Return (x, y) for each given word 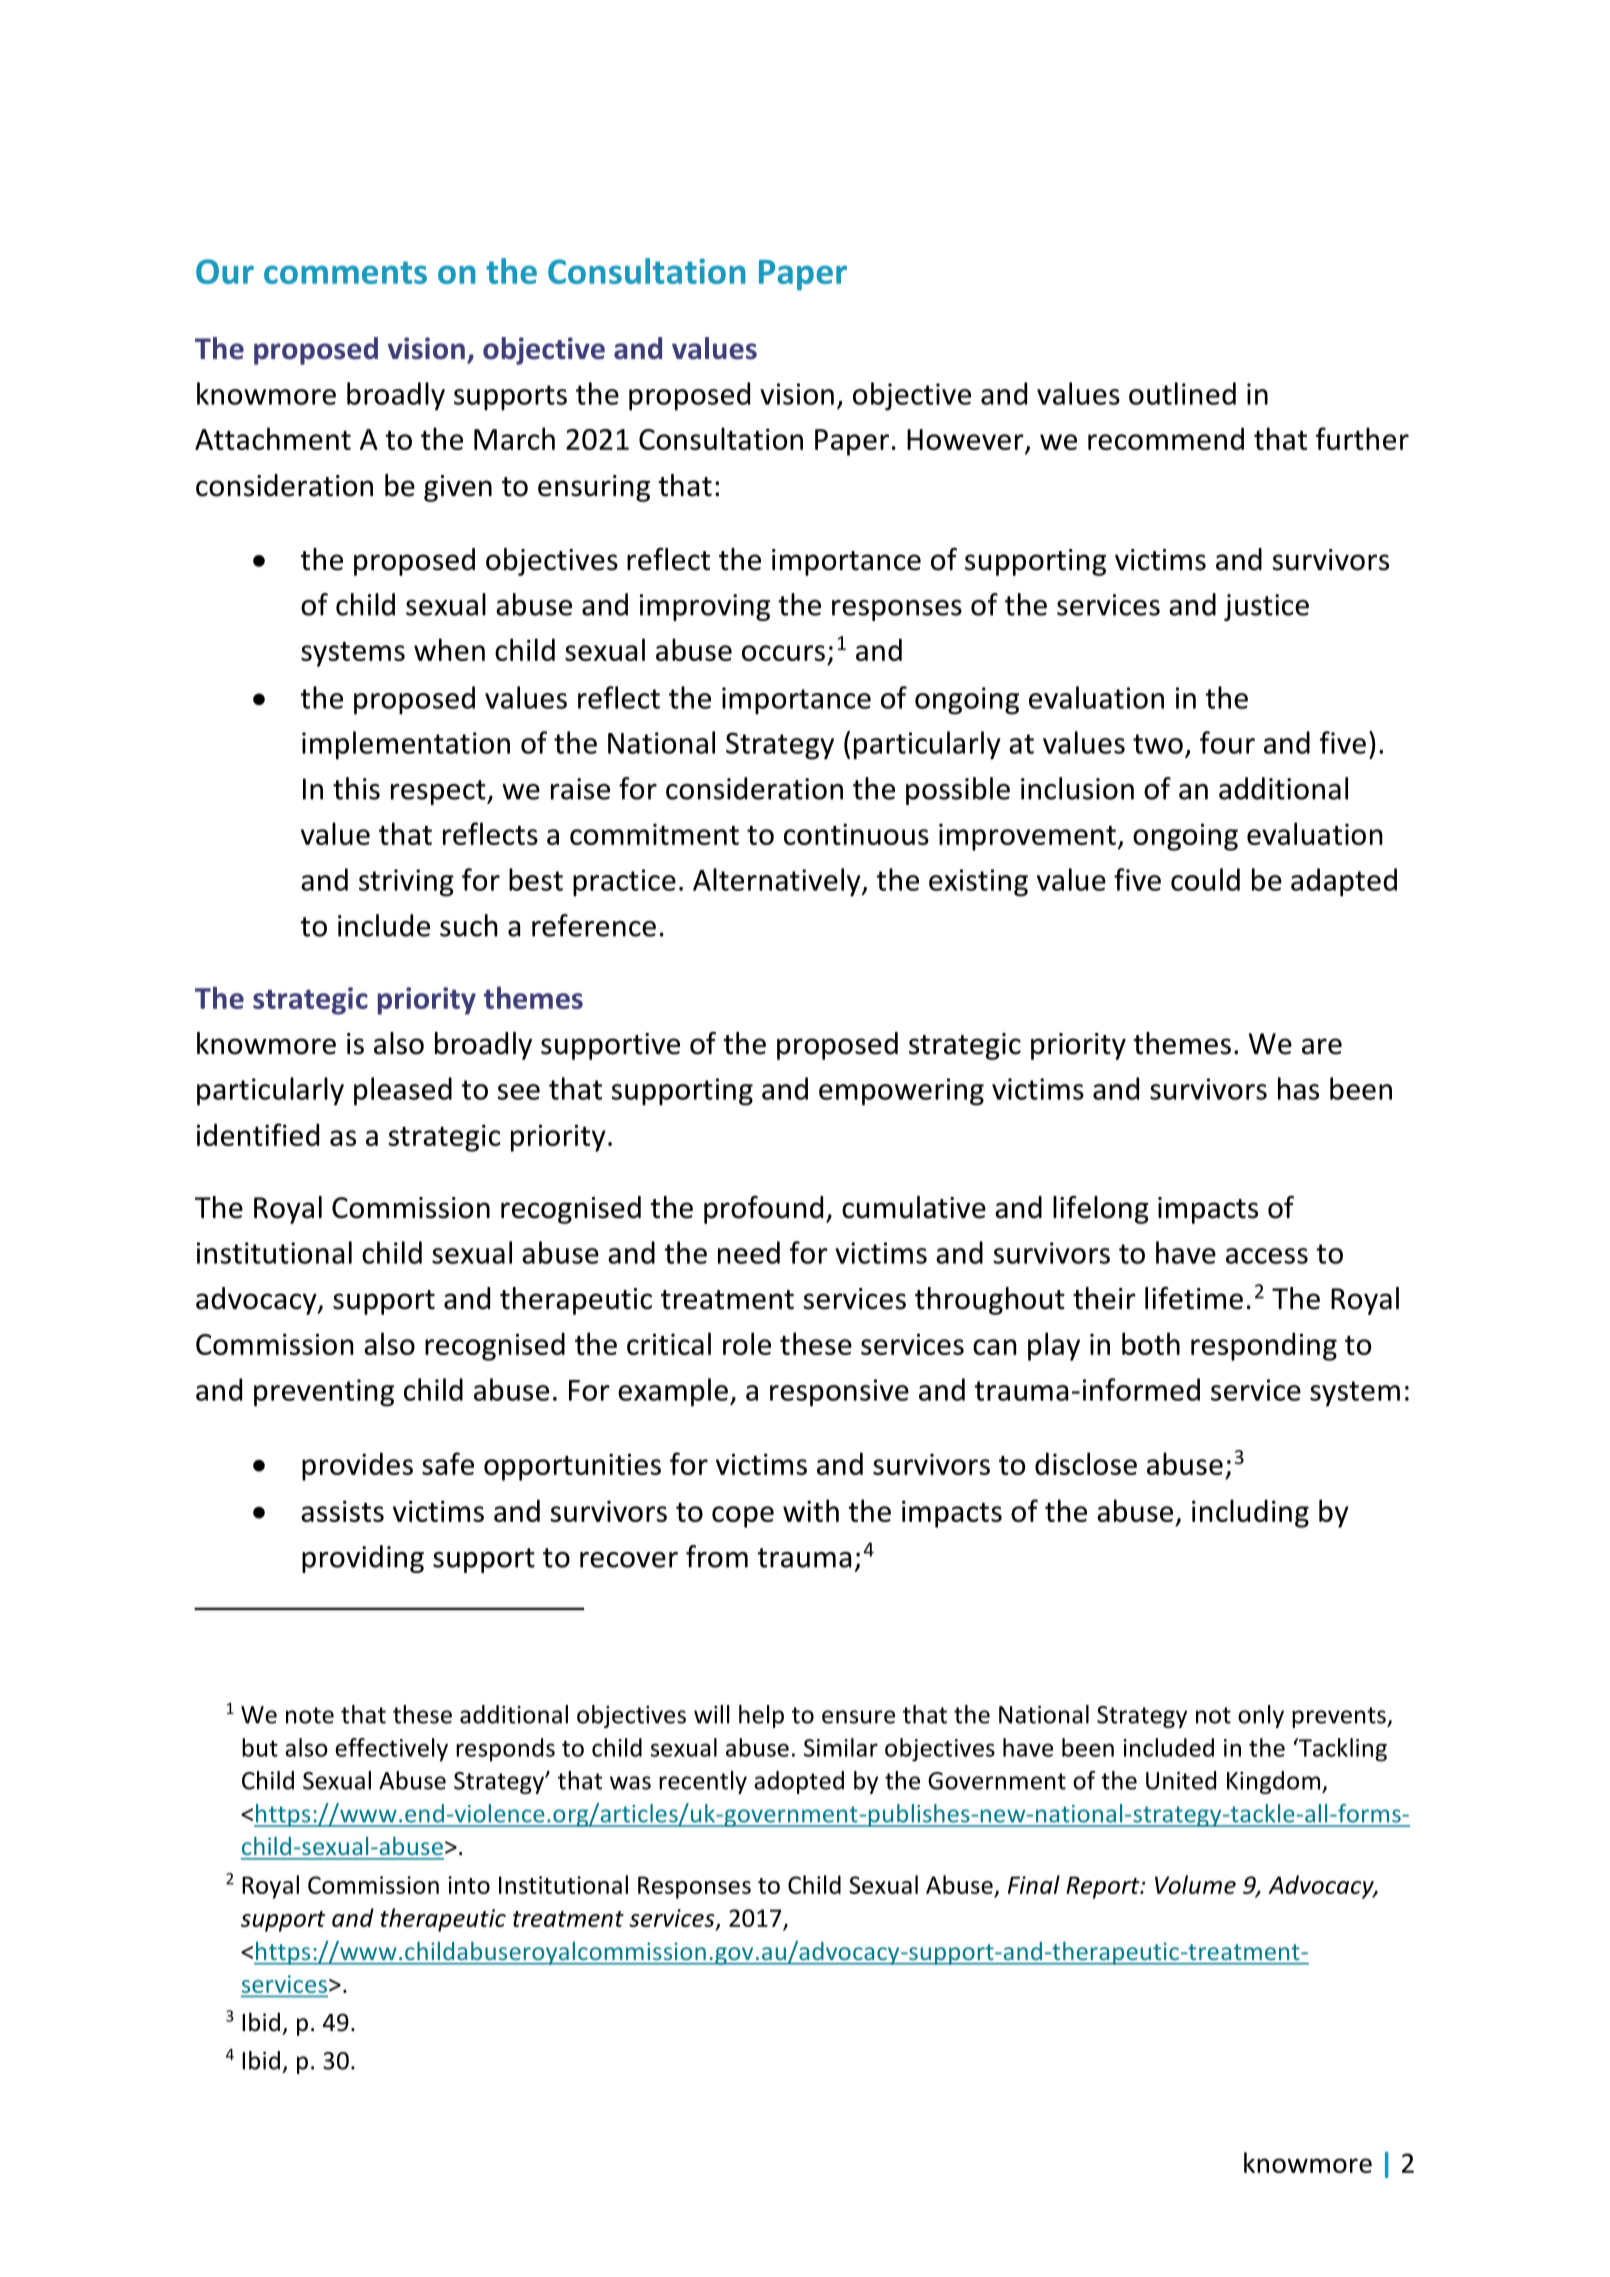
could (1205, 879)
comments (345, 272)
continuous (856, 834)
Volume (1195, 1884)
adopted (799, 1782)
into (469, 1885)
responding (1264, 1346)
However (966, 441)
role (747, 1343)
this (356, 788)
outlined (1182, 393)
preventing (324, 1393)
